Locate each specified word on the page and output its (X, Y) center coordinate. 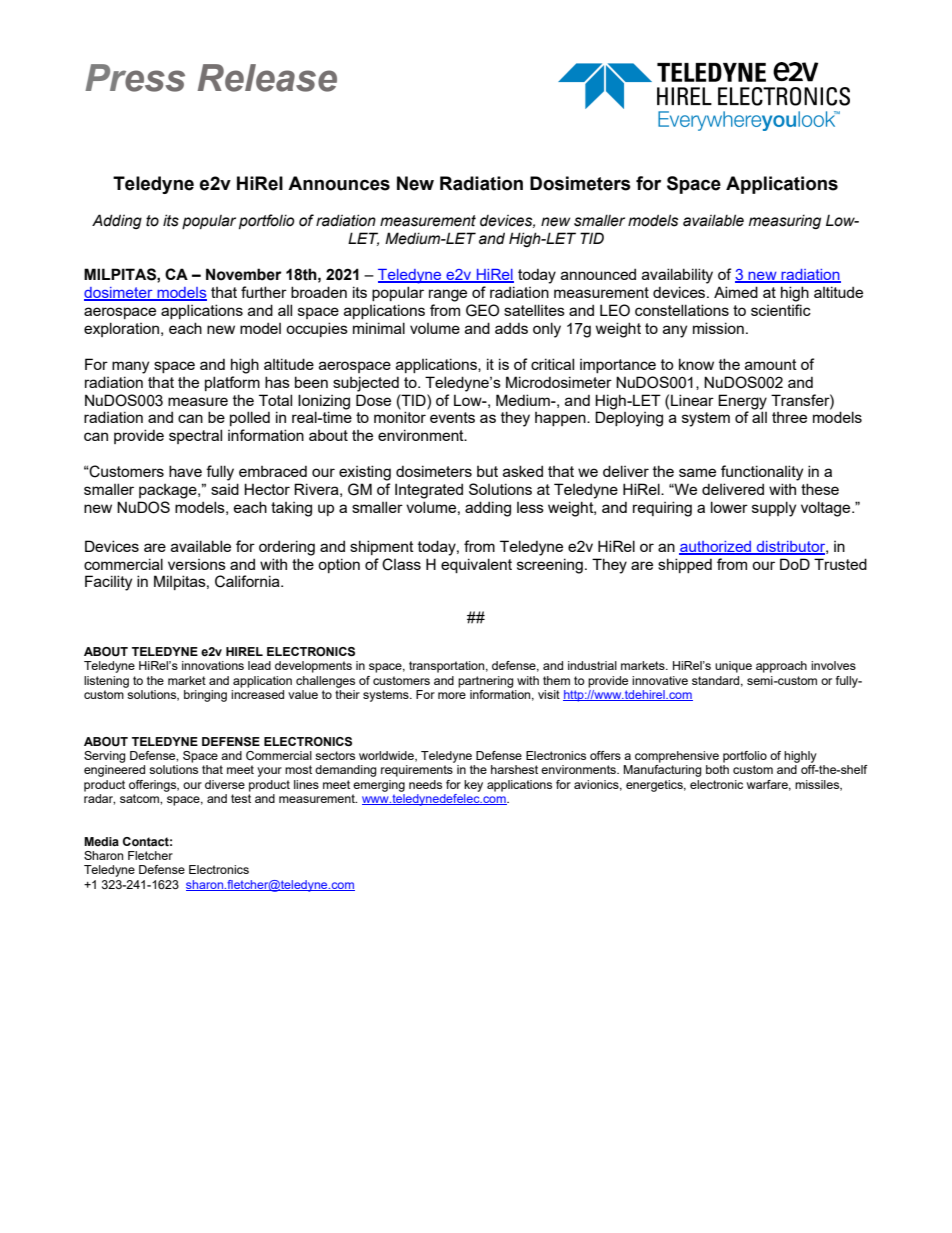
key (473, 786)
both (717, 769)
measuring (785, 221)
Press (135, 78)
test (241, 798)
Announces (339, 183)
